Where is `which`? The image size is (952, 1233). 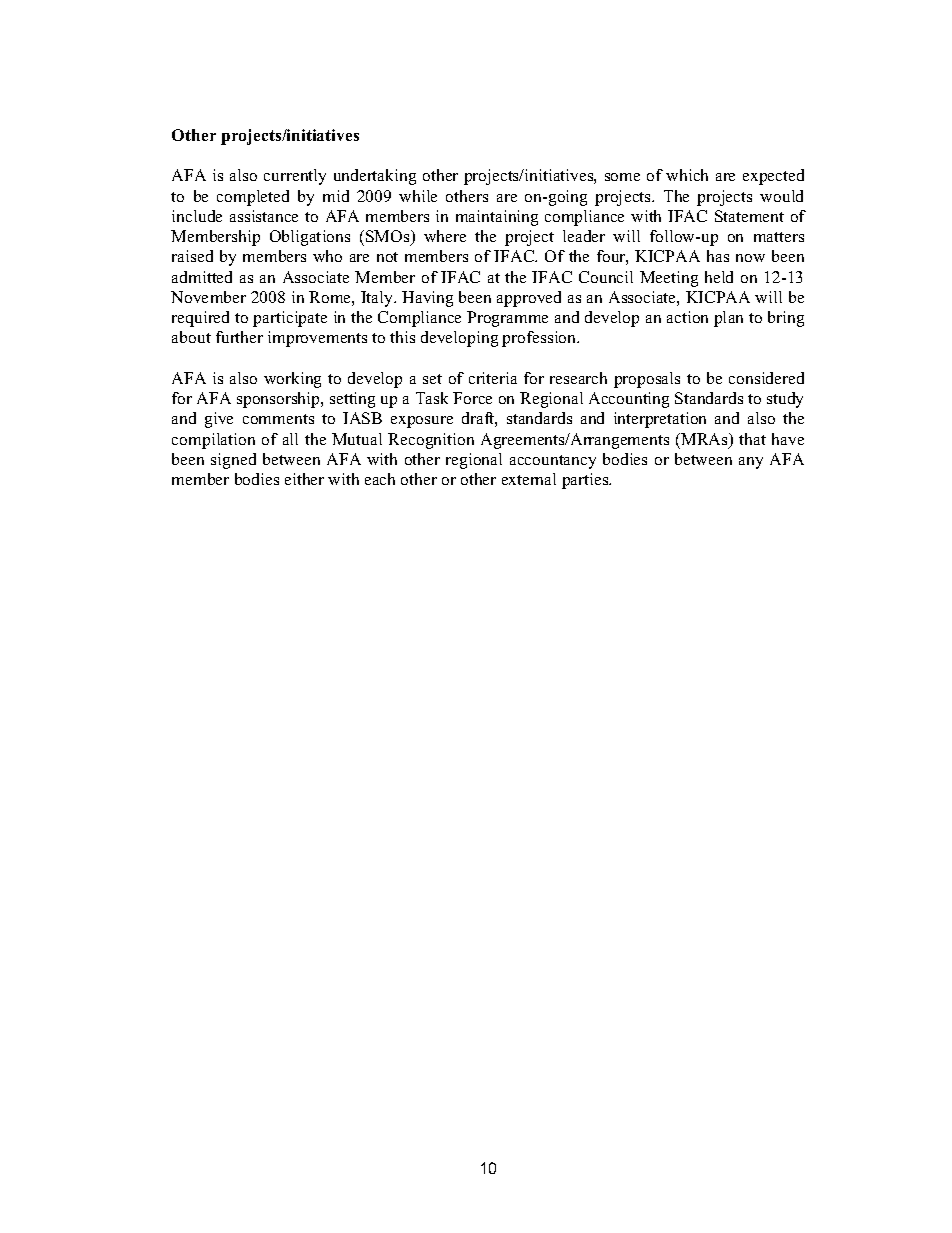
which is located at coordinates (687, 175).
